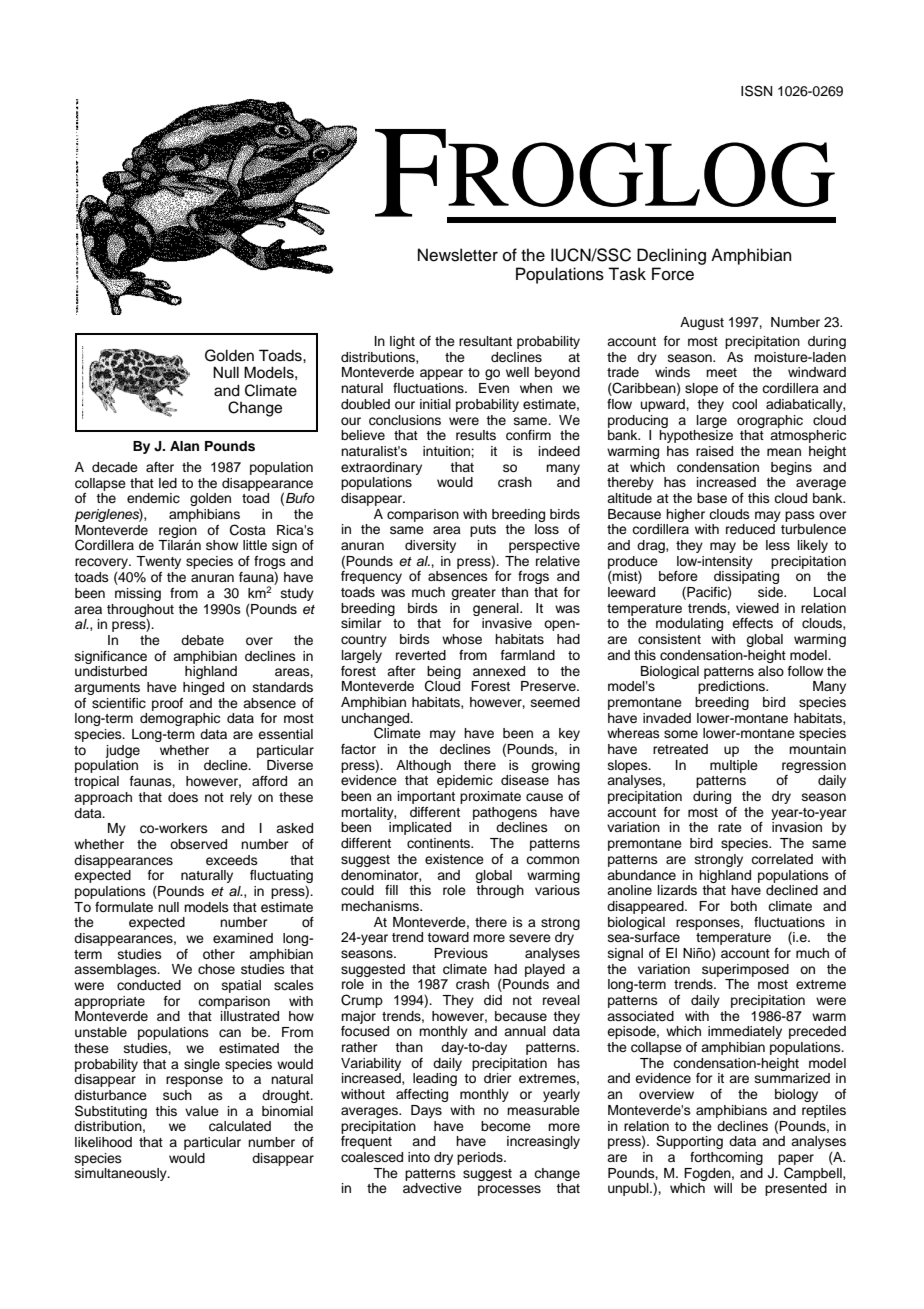  I want to click on ISSN, so click(756, 91).
